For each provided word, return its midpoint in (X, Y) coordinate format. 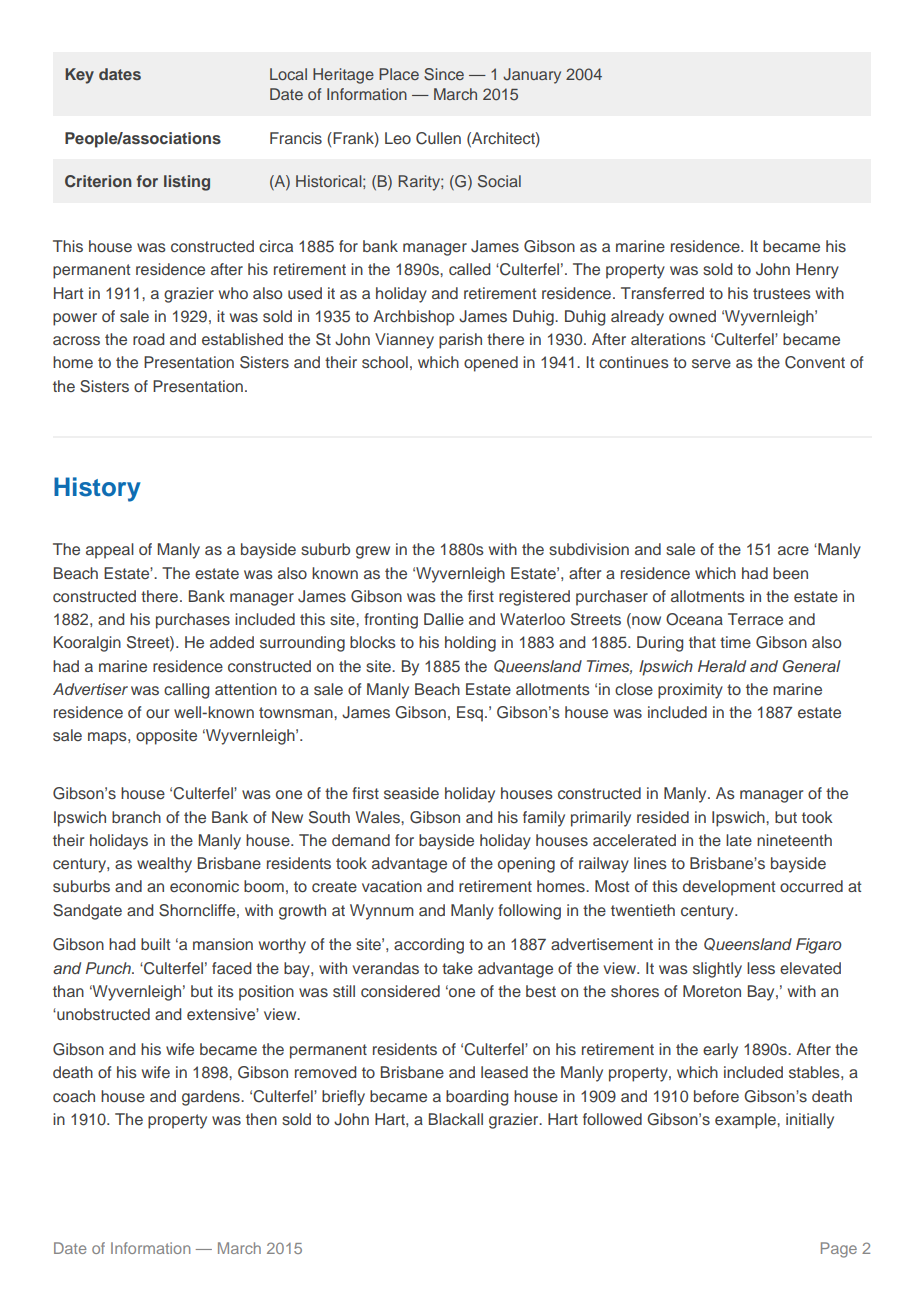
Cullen (438, 138)
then (261, 1119)
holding (470, 644)
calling (186, 691)
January (532, 76)
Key (79, 76)
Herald (722, 666)
